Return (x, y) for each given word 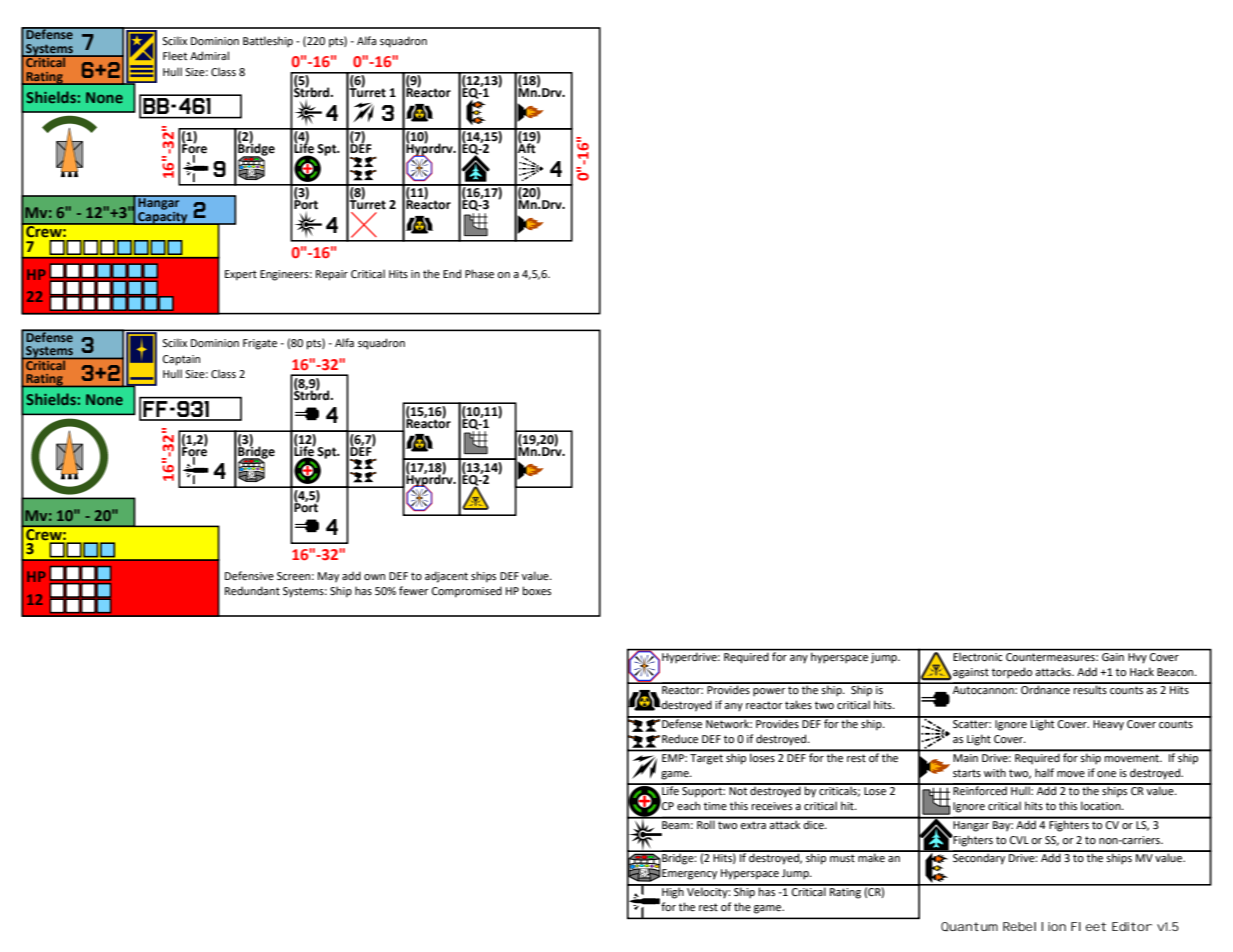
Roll (706, 823)
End (452, 273)
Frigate (260, 344)
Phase (479, 273)
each (688, 805)
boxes (537, 590)
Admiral (209, 55)
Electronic (978, 655)
